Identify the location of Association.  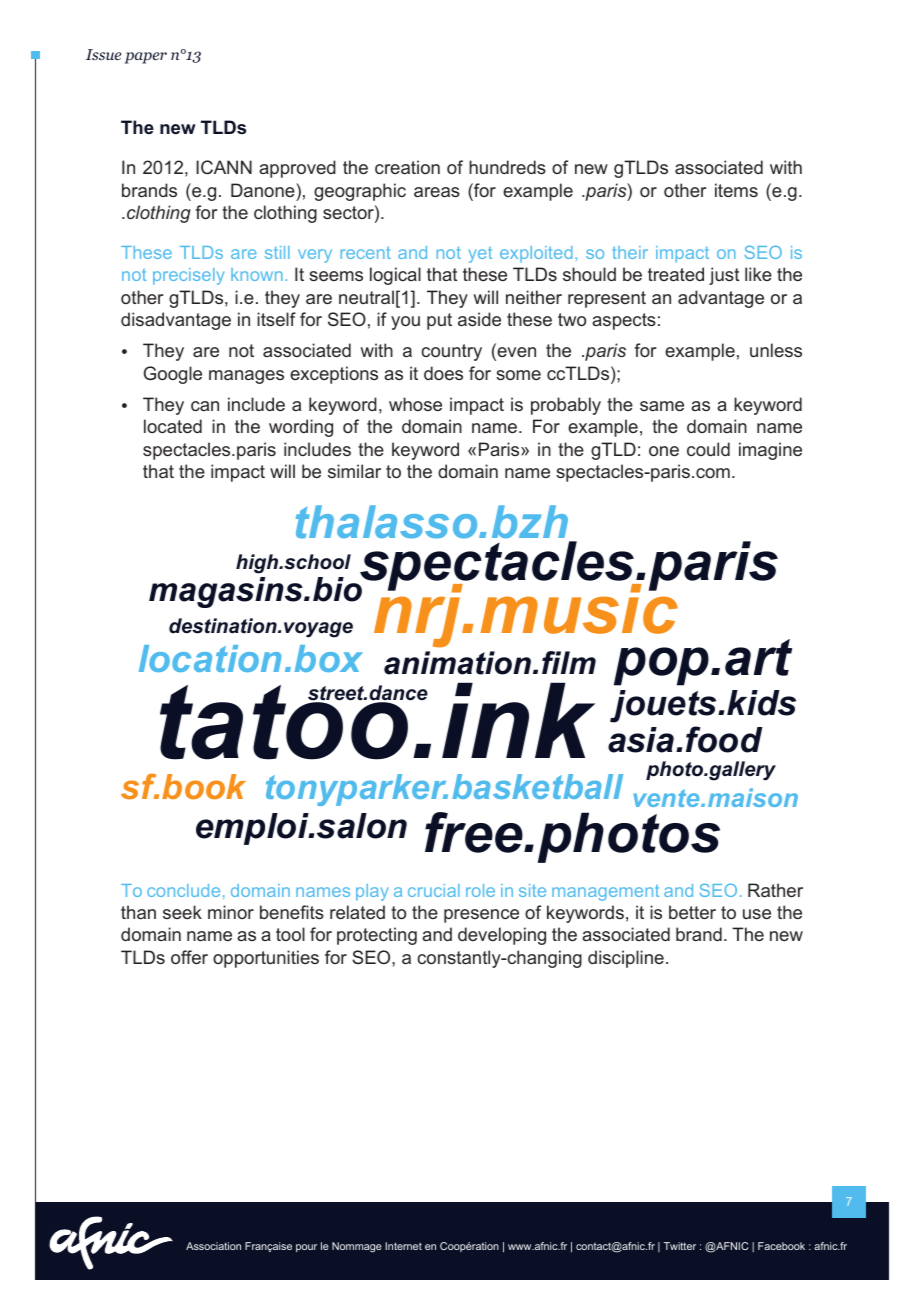
(213, 1246).
